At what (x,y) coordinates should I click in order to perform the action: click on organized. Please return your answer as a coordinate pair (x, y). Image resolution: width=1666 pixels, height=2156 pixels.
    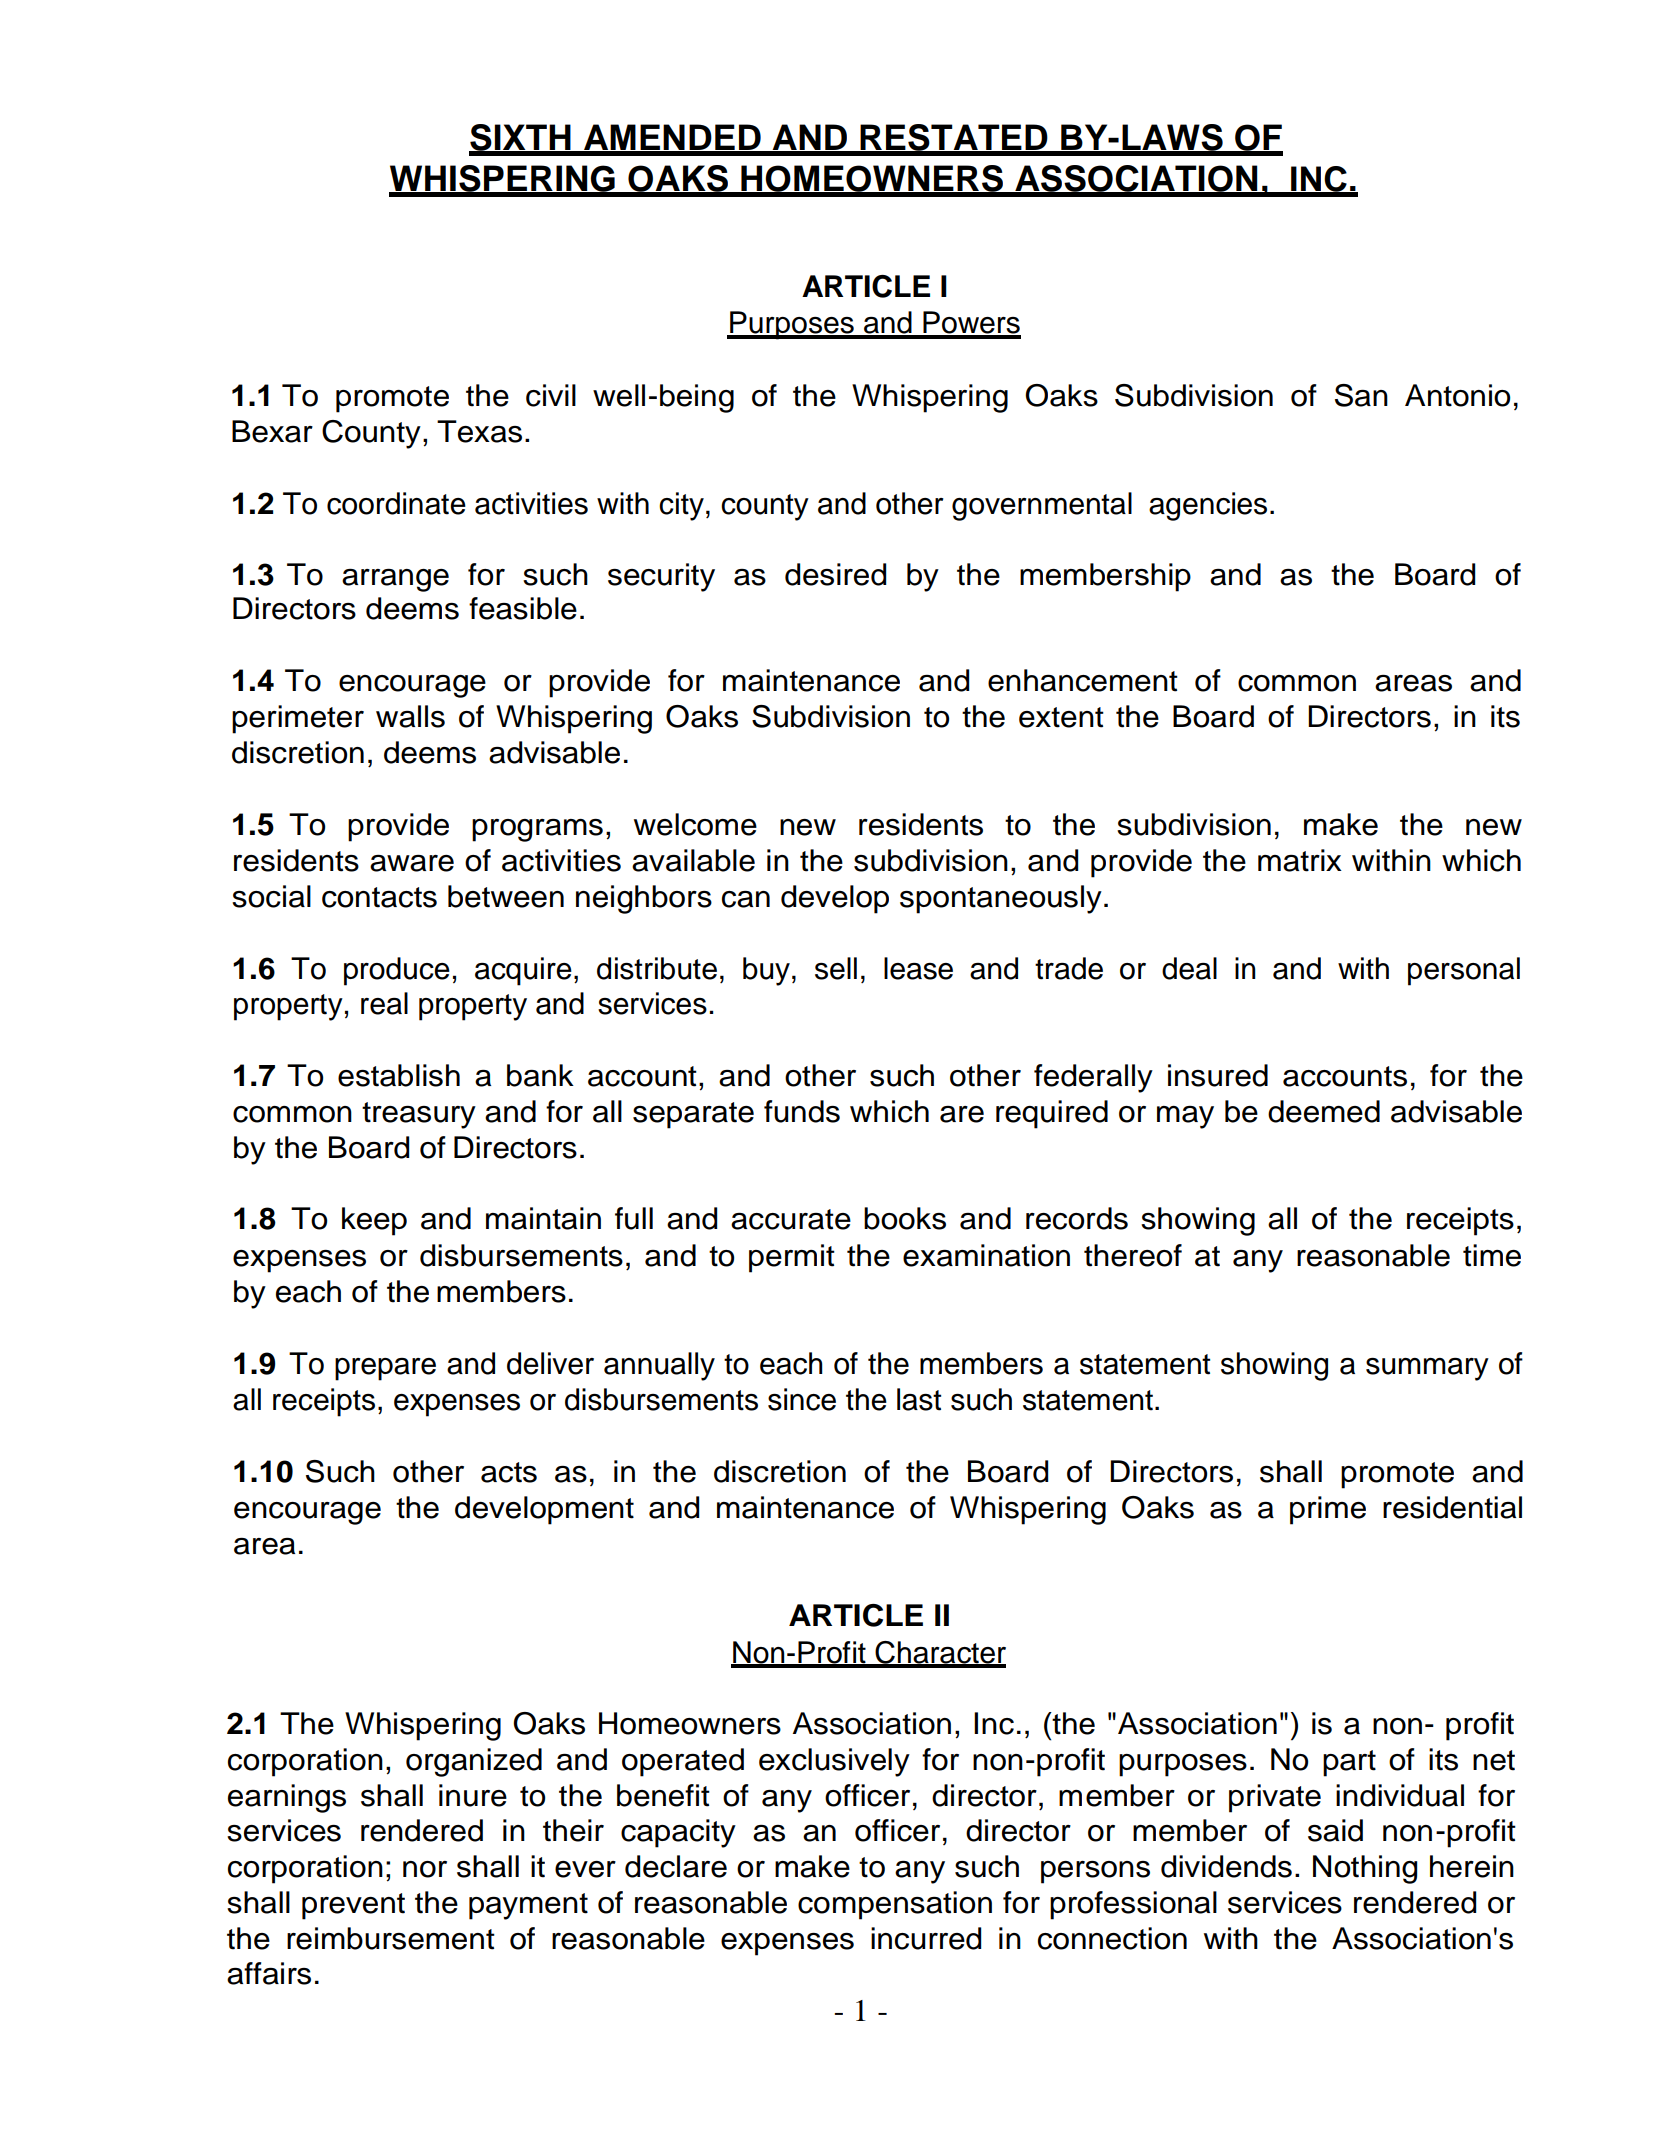
    Looking at the image, I should click on (474, 1762).
